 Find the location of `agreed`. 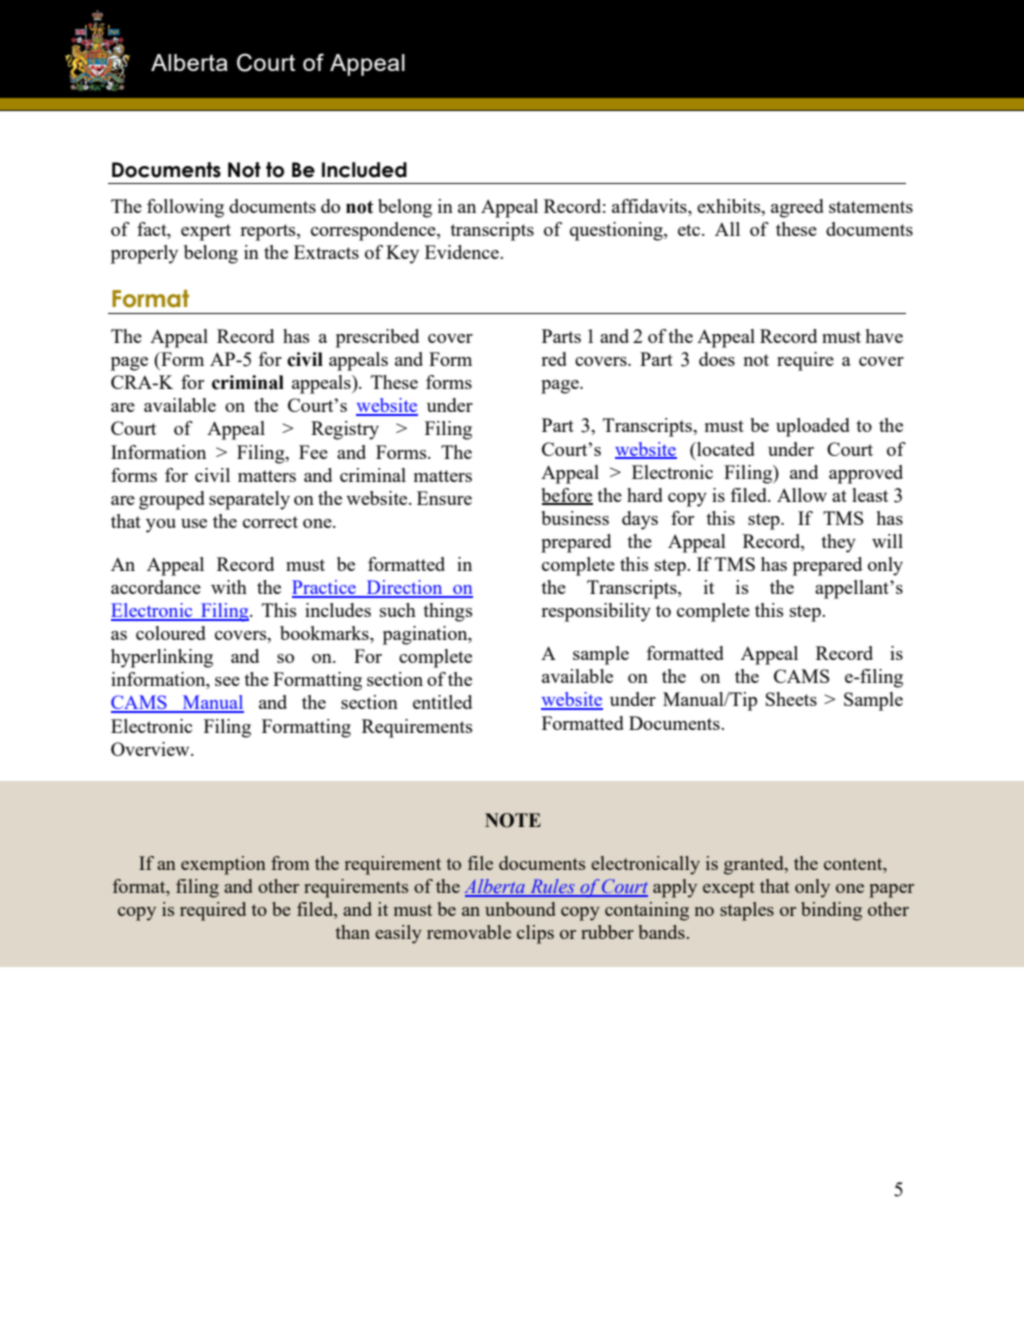

agreed is located at coordinates (797, 208).
